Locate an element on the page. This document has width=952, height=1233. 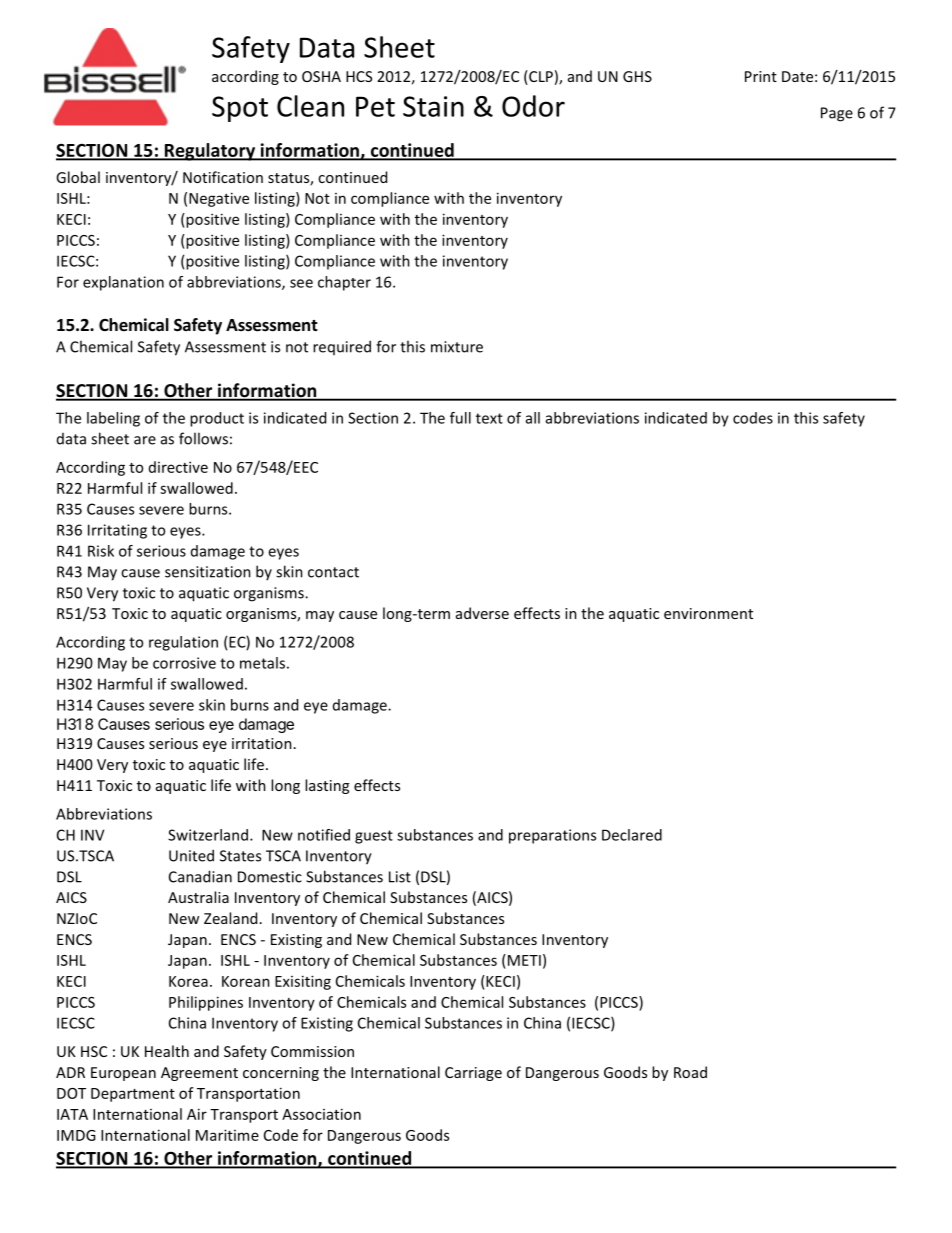
Stain is located at coordinates (433, 106).
